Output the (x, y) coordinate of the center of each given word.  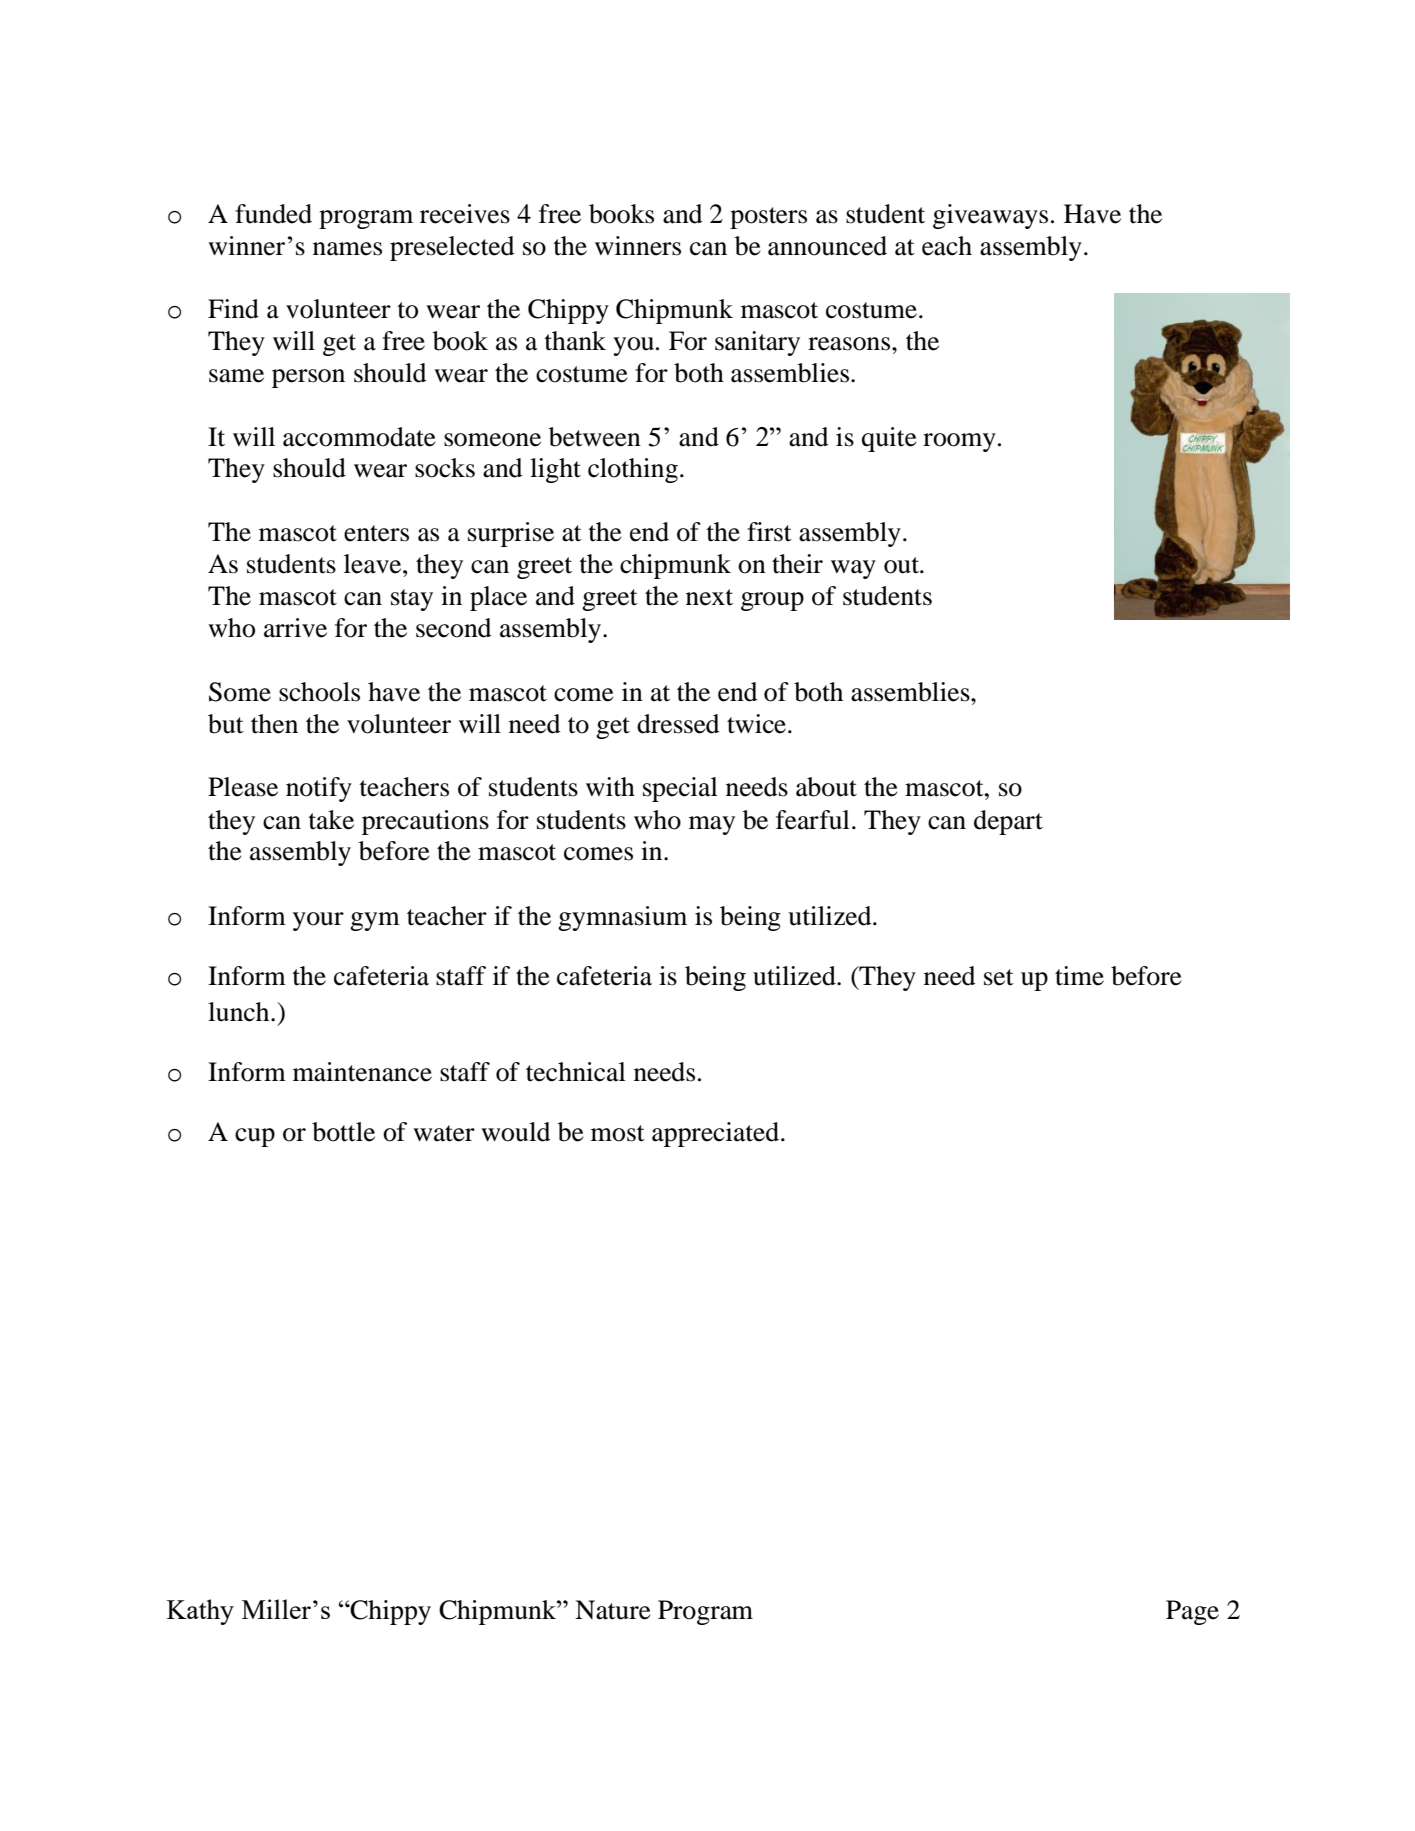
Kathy (200, 1612)
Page (1192, 1612)
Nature (613, 1610)
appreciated (715, 1134)
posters (768, 218)
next (709, 597)
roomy (959, 442)
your (318, 921)
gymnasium (622, 918)
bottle (343, 1132)
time (1079, 976)
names (347, 249)
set (999, 977)
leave (374, 564)
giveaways (990, 216)
